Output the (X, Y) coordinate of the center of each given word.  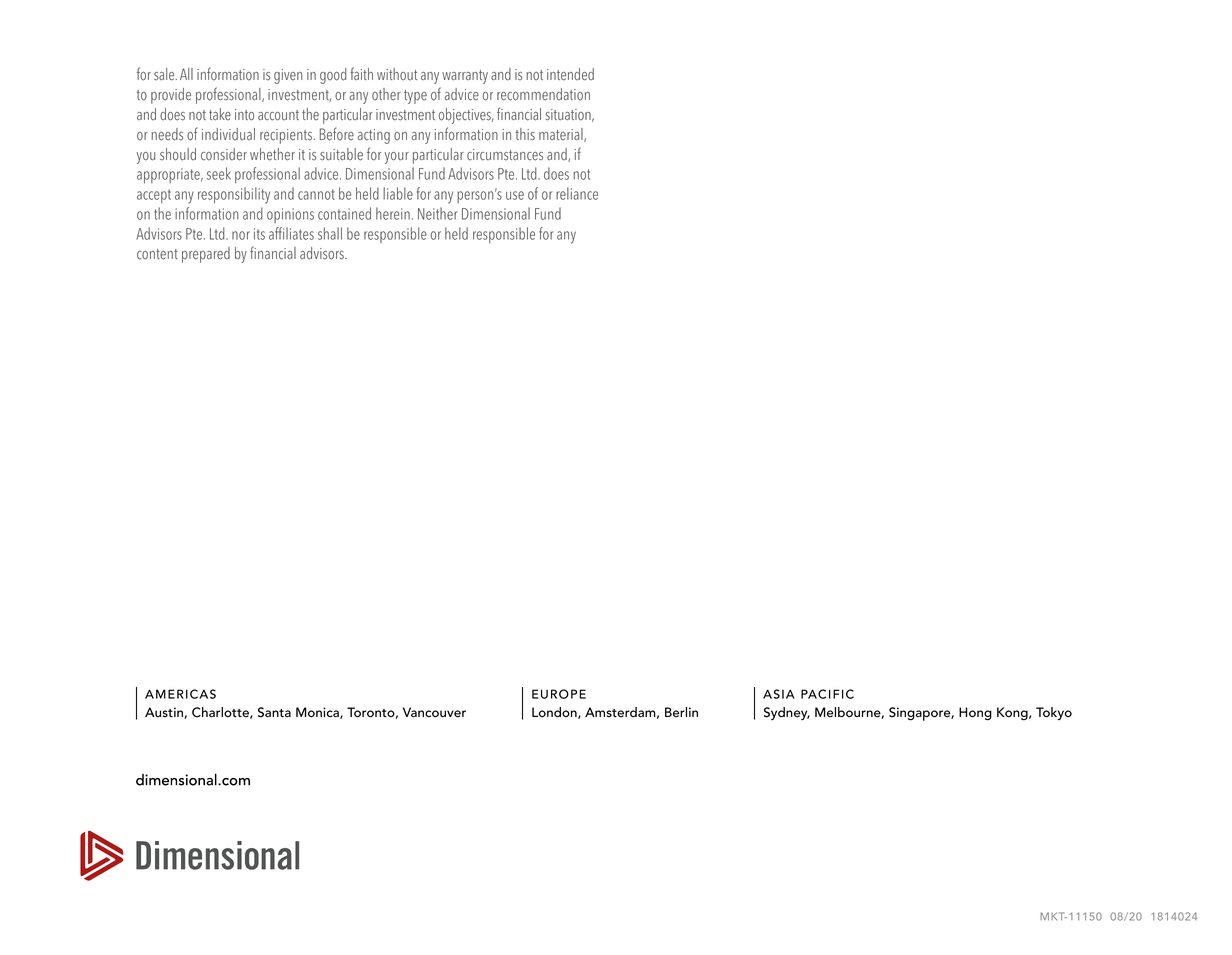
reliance (577, 193)
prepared (206, 255)
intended (570, 74)
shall (330, 233)
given (288, 76)
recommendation (543, 94)
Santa (274, 712)
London (555, 713)
